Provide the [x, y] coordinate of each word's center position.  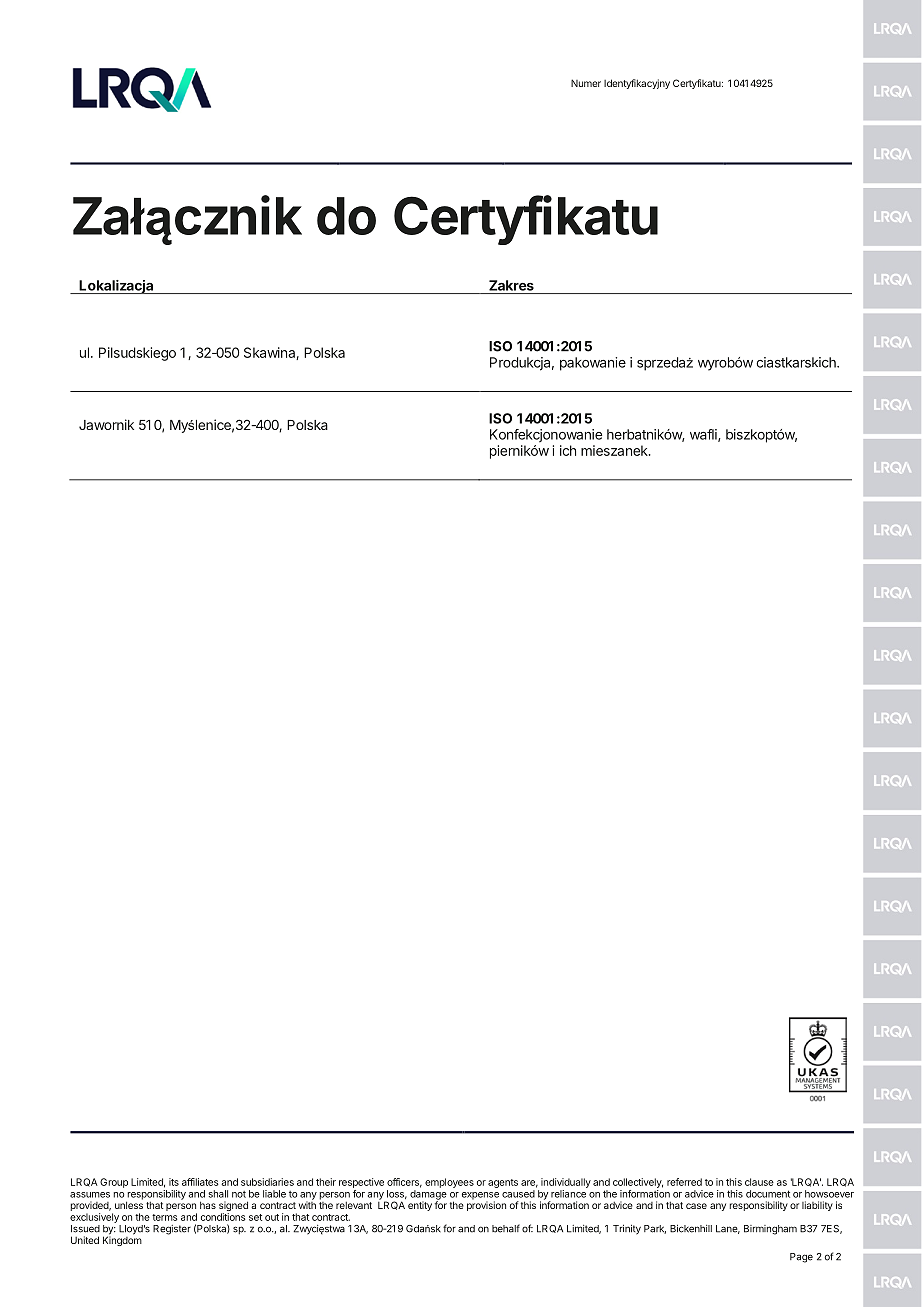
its [174, 1182]
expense [480, 1197]
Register [172, 1230]
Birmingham [770, 1230]
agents [503, 1183]
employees [449, 1183]
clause [759, 1182]
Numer [586, 83]
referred [684, 1182]
